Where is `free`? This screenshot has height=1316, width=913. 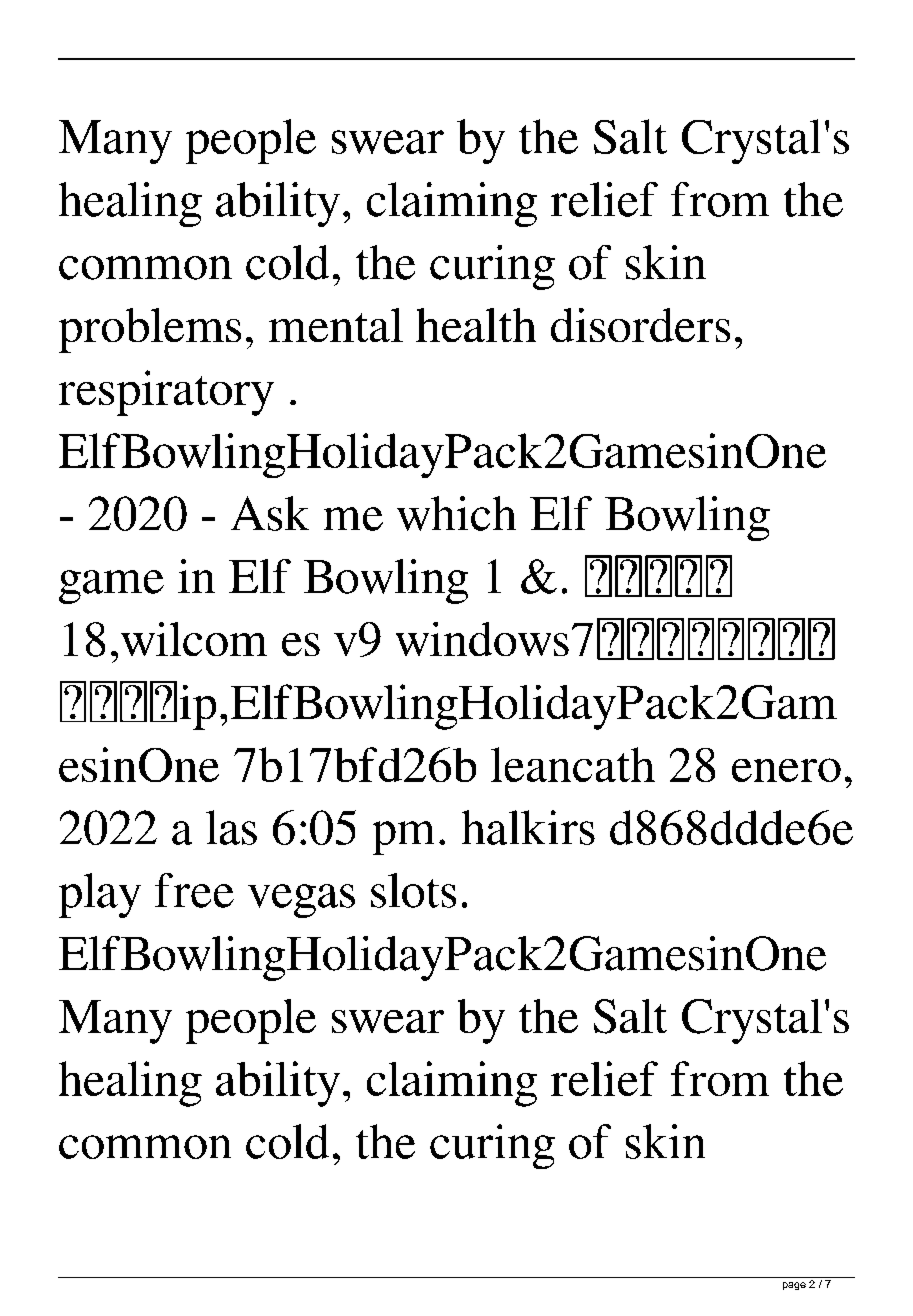
free is located at coordinates (194, 890).
